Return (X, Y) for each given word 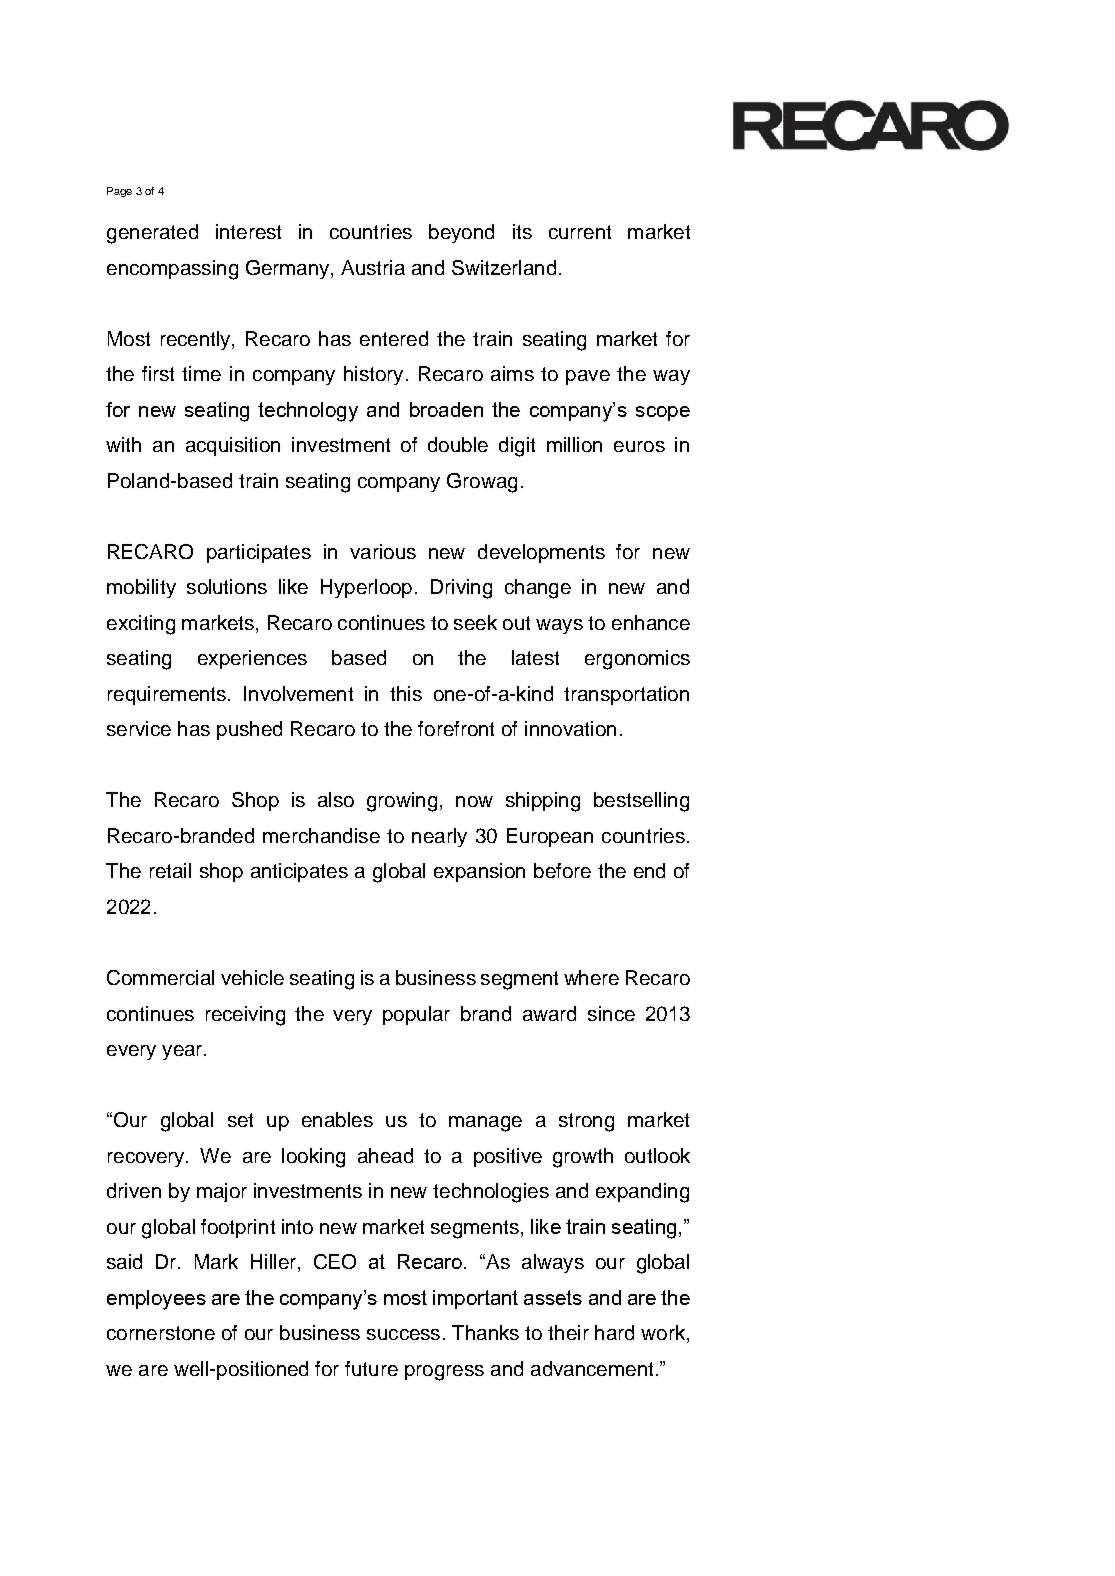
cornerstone (161, 1333)
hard (614, 1332)
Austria (373, 267)
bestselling (641, 802)
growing (402, 802)
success (403, 1334)
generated (152, 234)
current (580, 232)
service (139, 728)
